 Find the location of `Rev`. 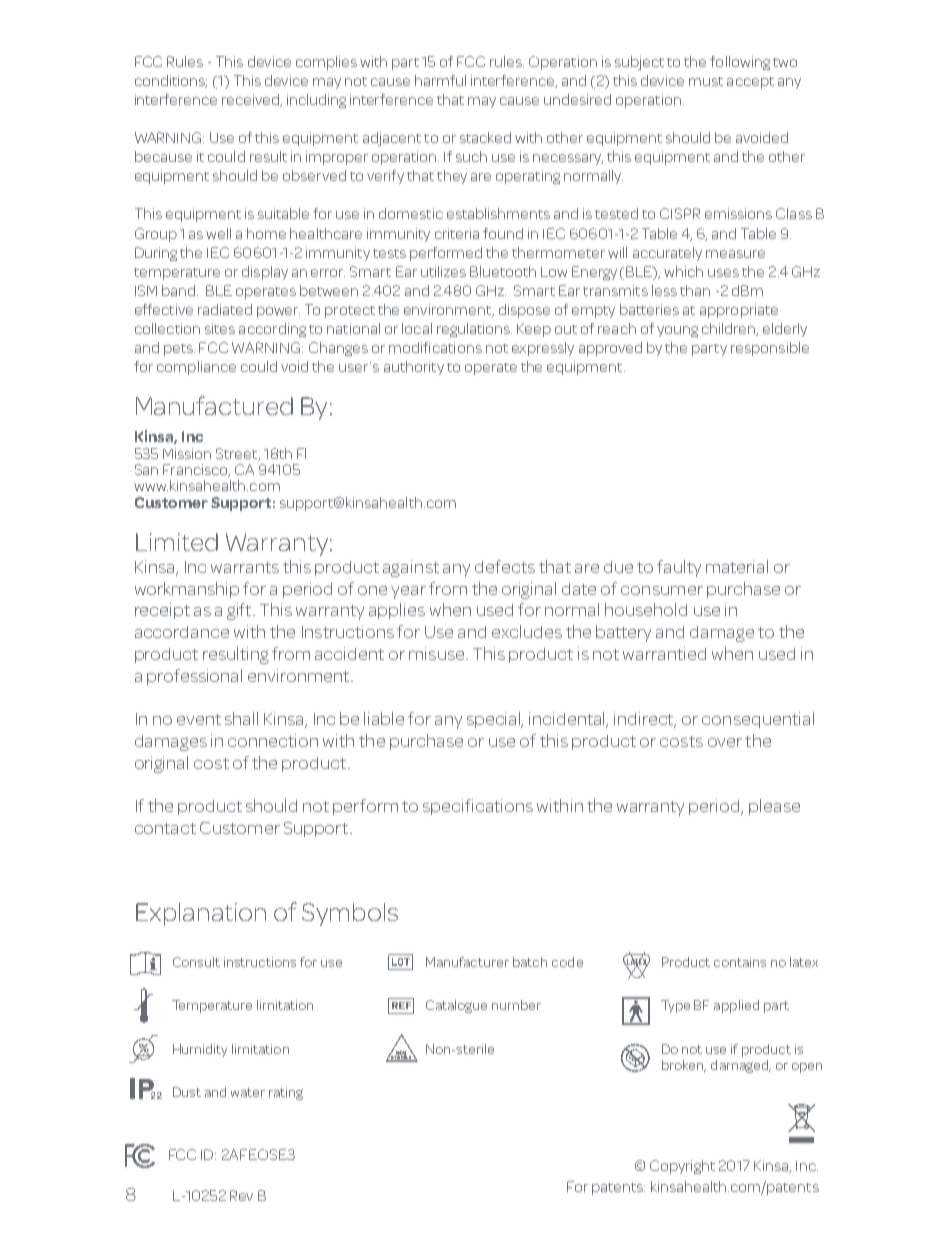

Rev is located at coordinates (241, 1195).
